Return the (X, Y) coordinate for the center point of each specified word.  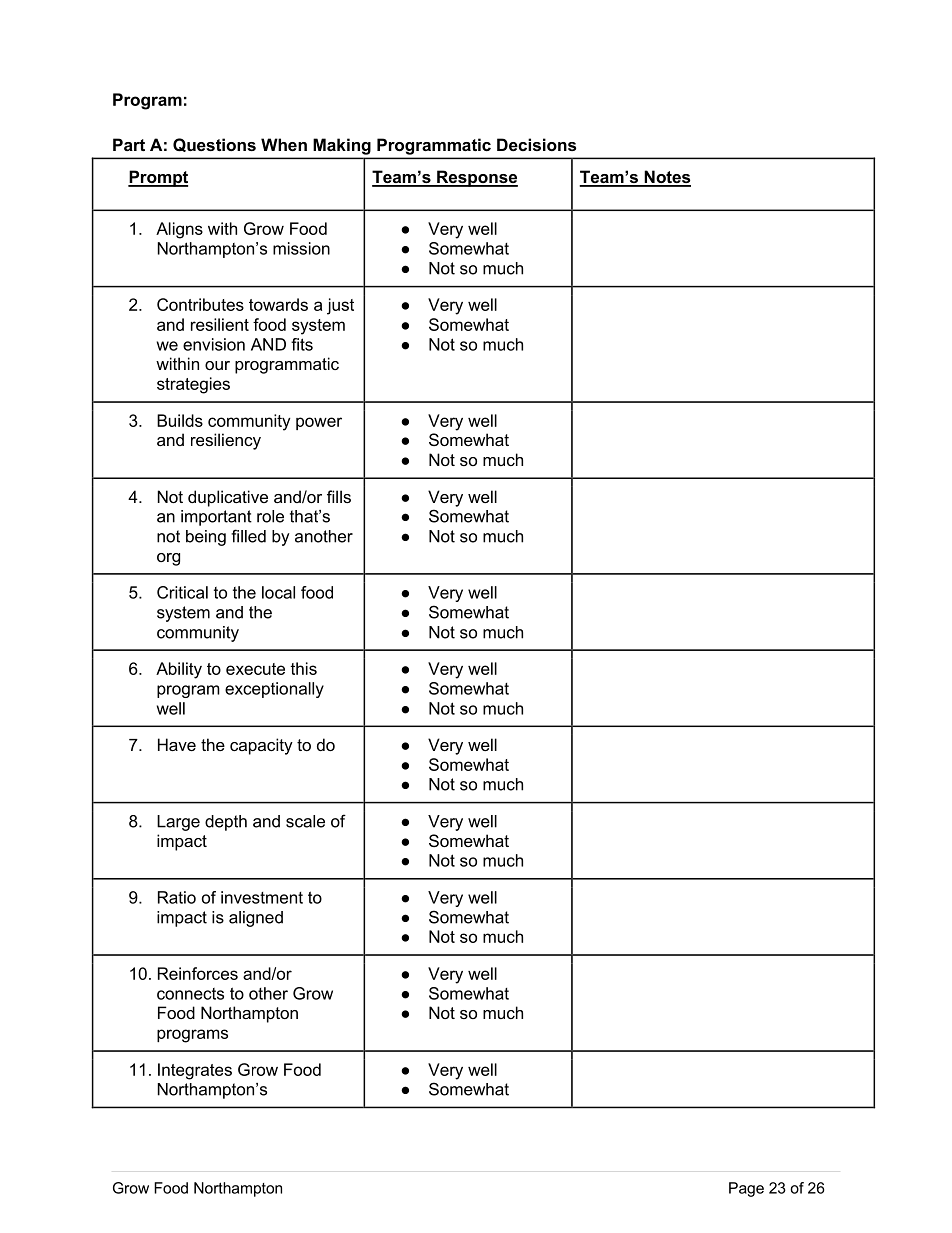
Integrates (195, 1071)
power (319, 423)
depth (226, 823)
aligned (256, 919)
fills (339, 496)
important (216, 518)
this (303, 668)
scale (305, 821)
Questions (214, 145)
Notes (666, 178)
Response (476, 178)
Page (746, 1189)
